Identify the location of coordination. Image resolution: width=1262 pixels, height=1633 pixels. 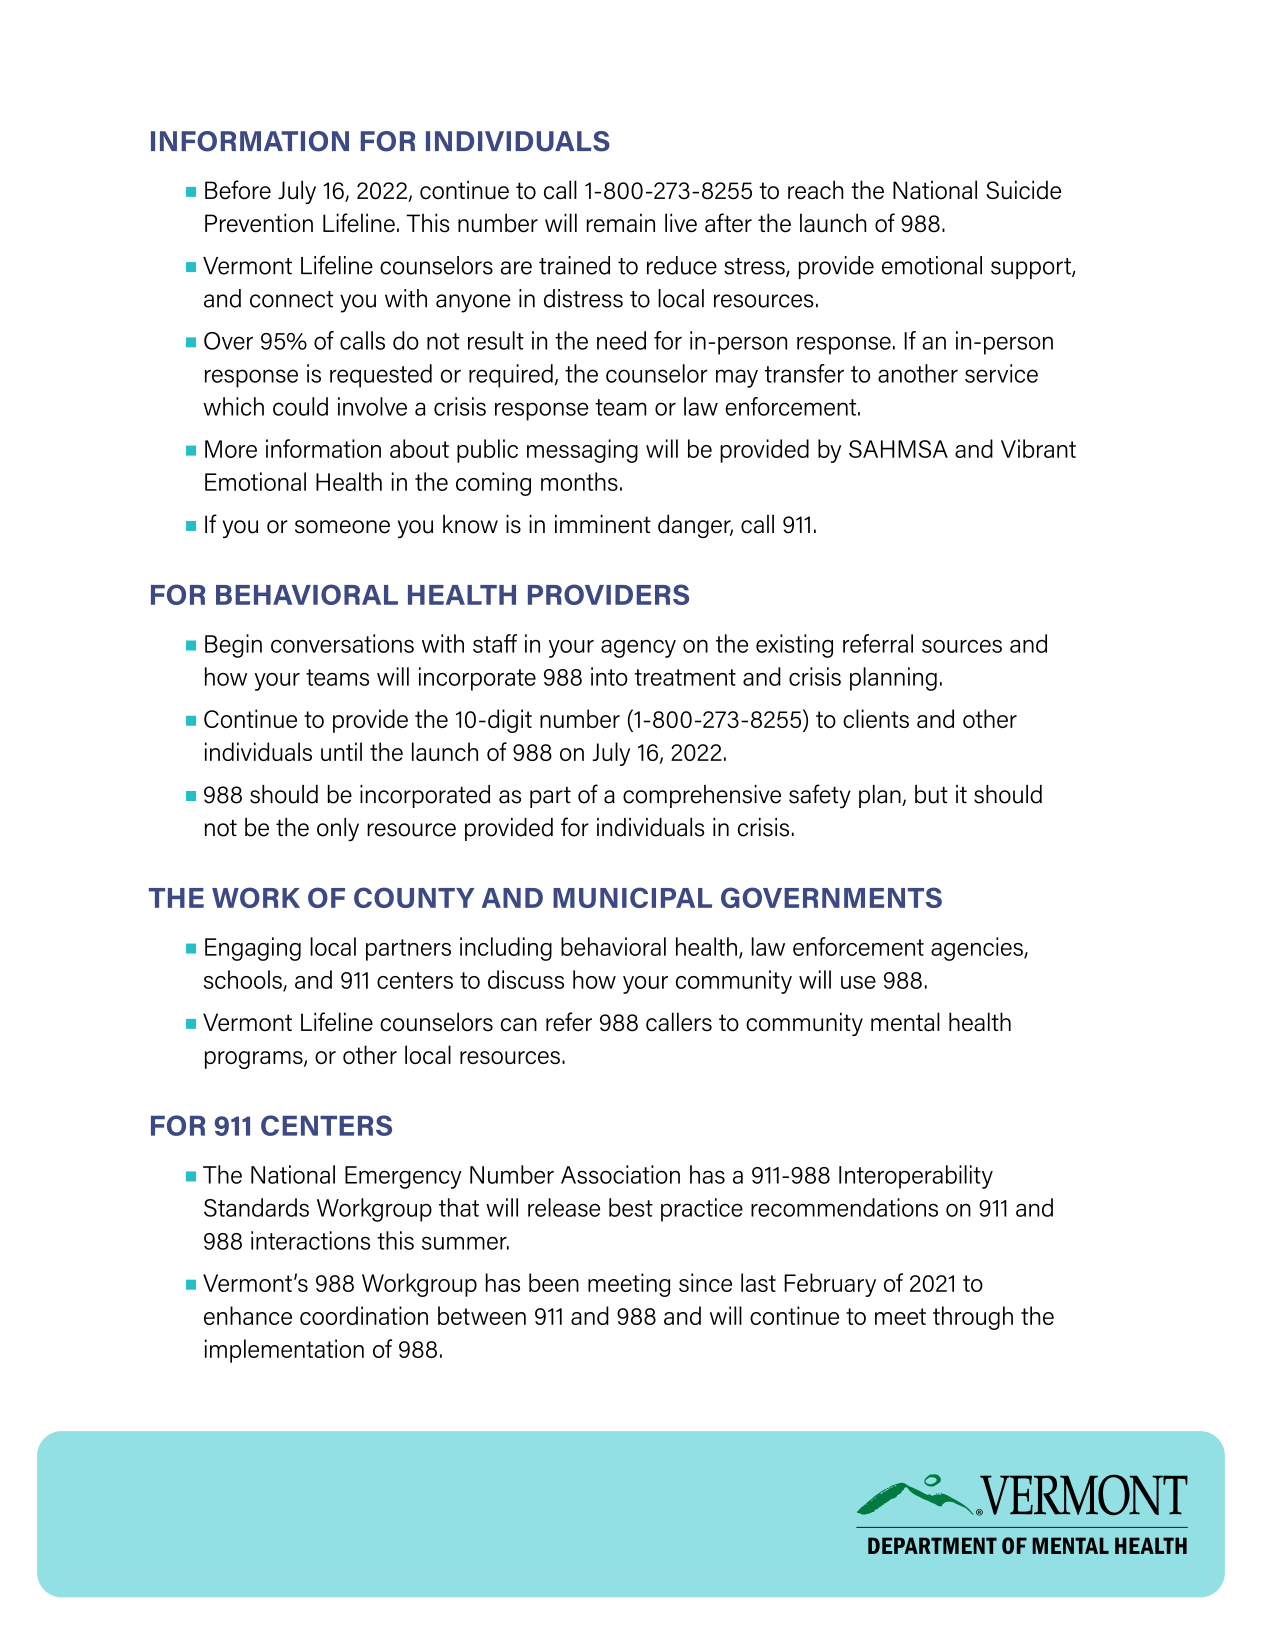
(364, 1315).
